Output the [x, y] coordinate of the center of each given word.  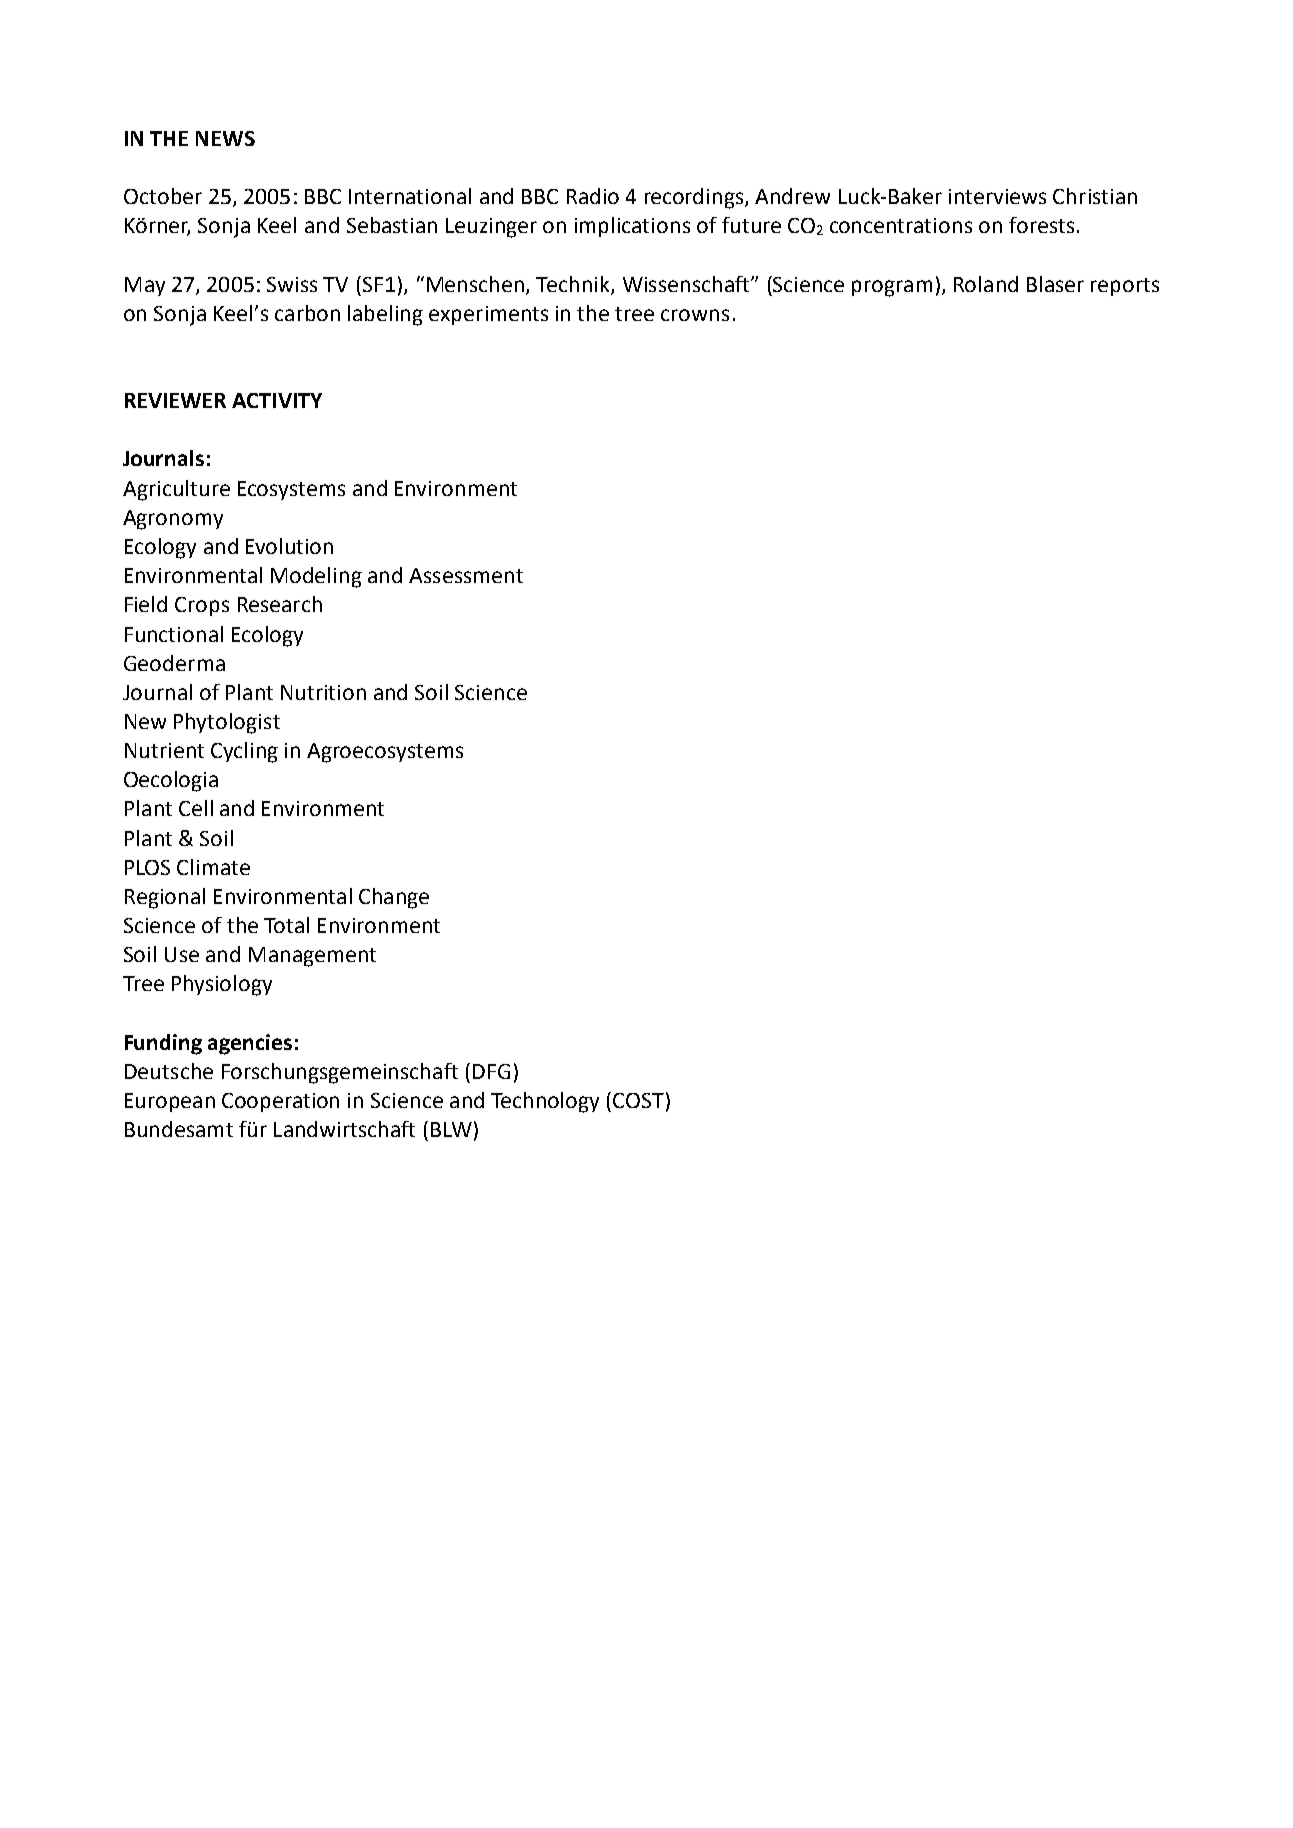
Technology [545, 1102]
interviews [997, 196]
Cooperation [280, 1102]
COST [638, 1100]
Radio [593, 196]
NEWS [225, 138]
